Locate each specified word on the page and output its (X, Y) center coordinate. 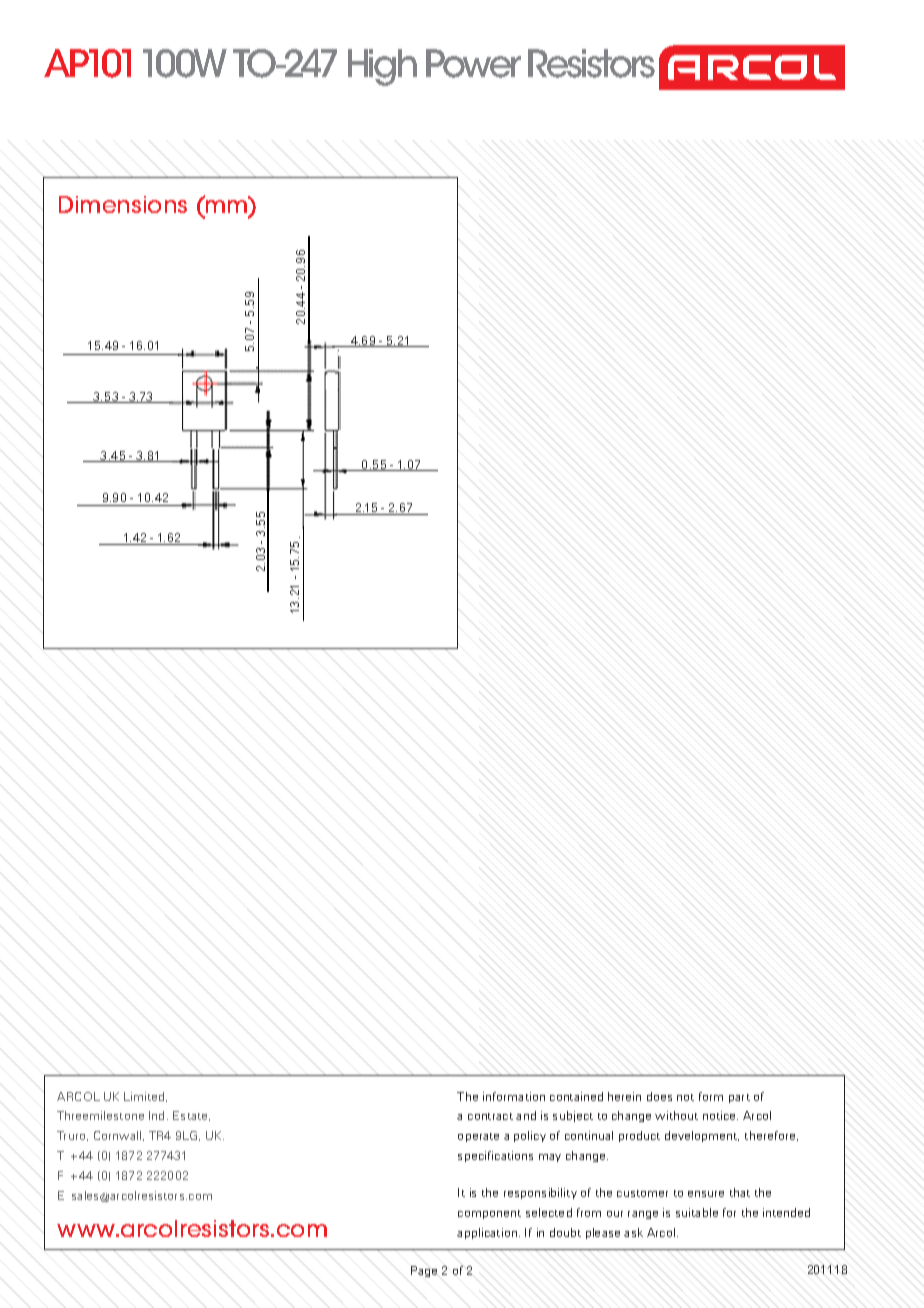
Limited (145, 1097)
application (487, 1233)
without (676, 1115)
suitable (697, 1212)
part (739, 1098)
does (659, 1096)
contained (576, 1096)
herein (624, 1096)
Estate (191, 1116)
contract (490, 1116)
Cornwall (117, 1135)
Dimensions (123, 204)
